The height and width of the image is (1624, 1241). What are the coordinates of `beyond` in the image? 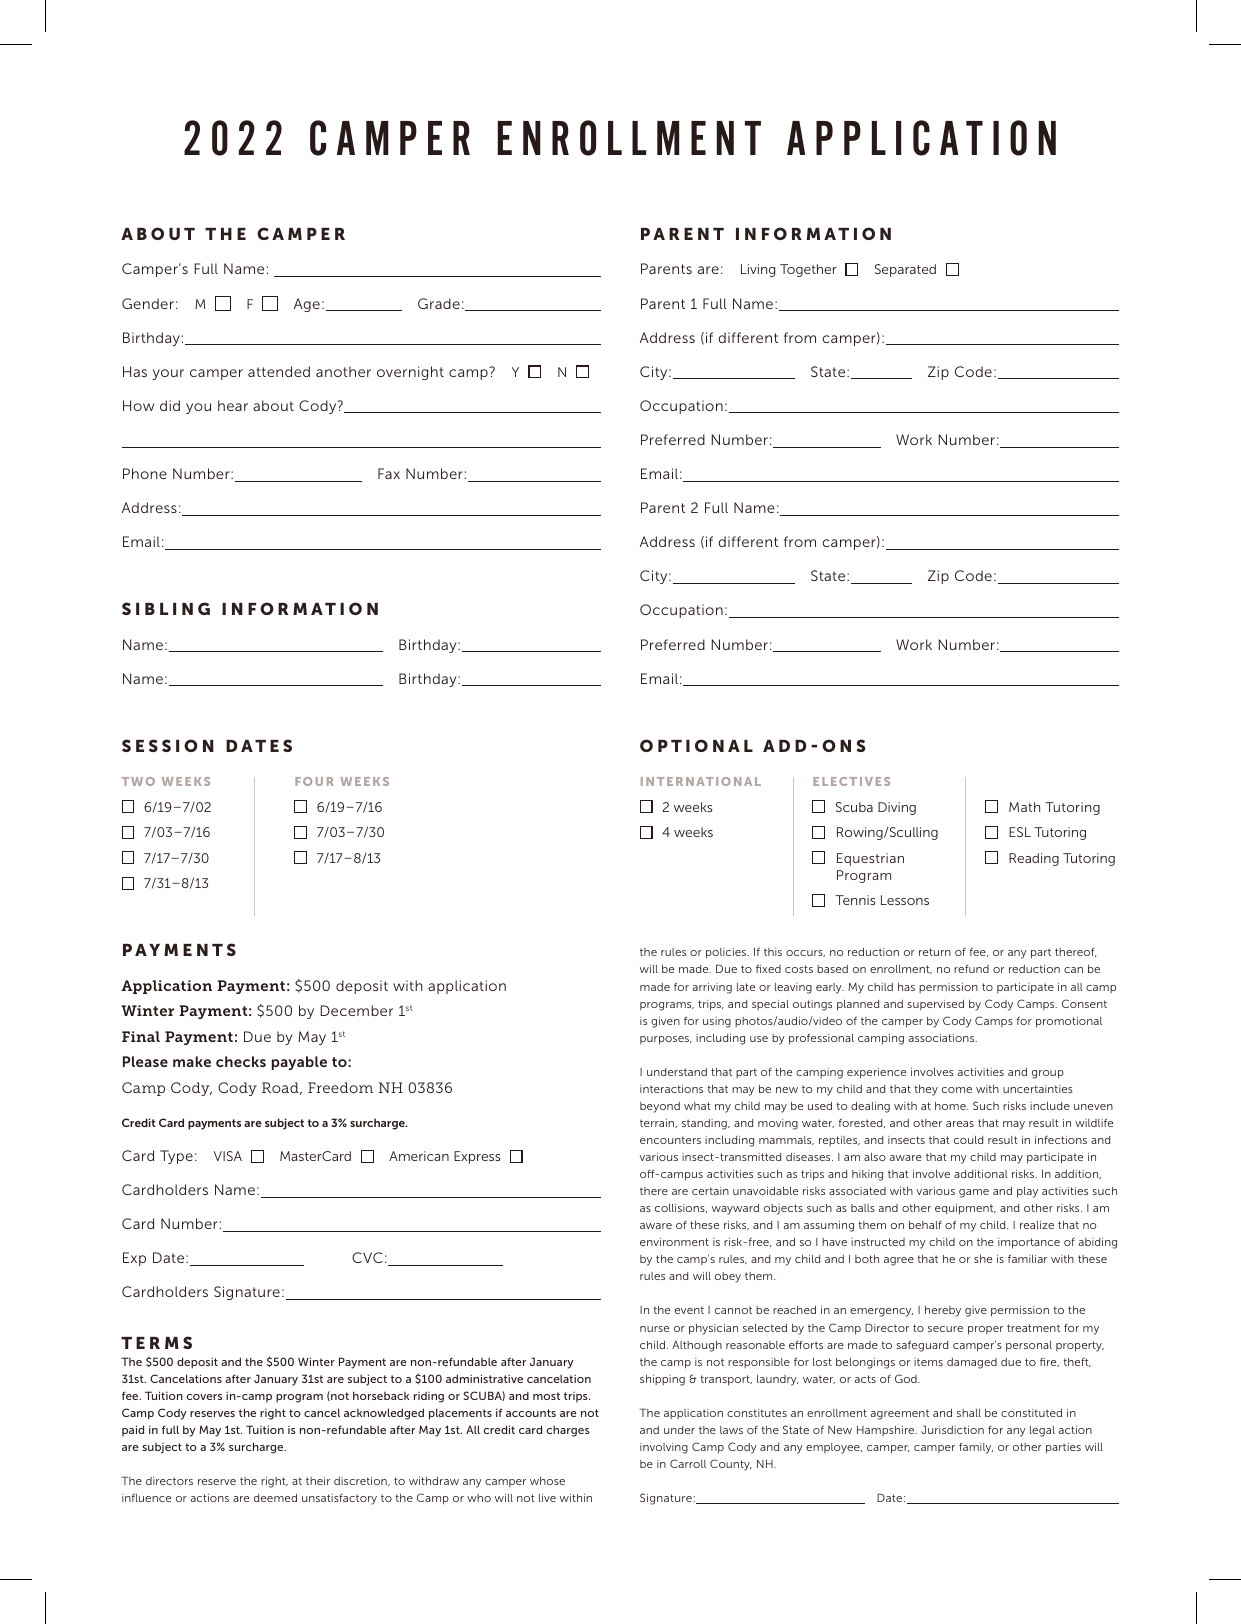 It's located at (660, 1107).
